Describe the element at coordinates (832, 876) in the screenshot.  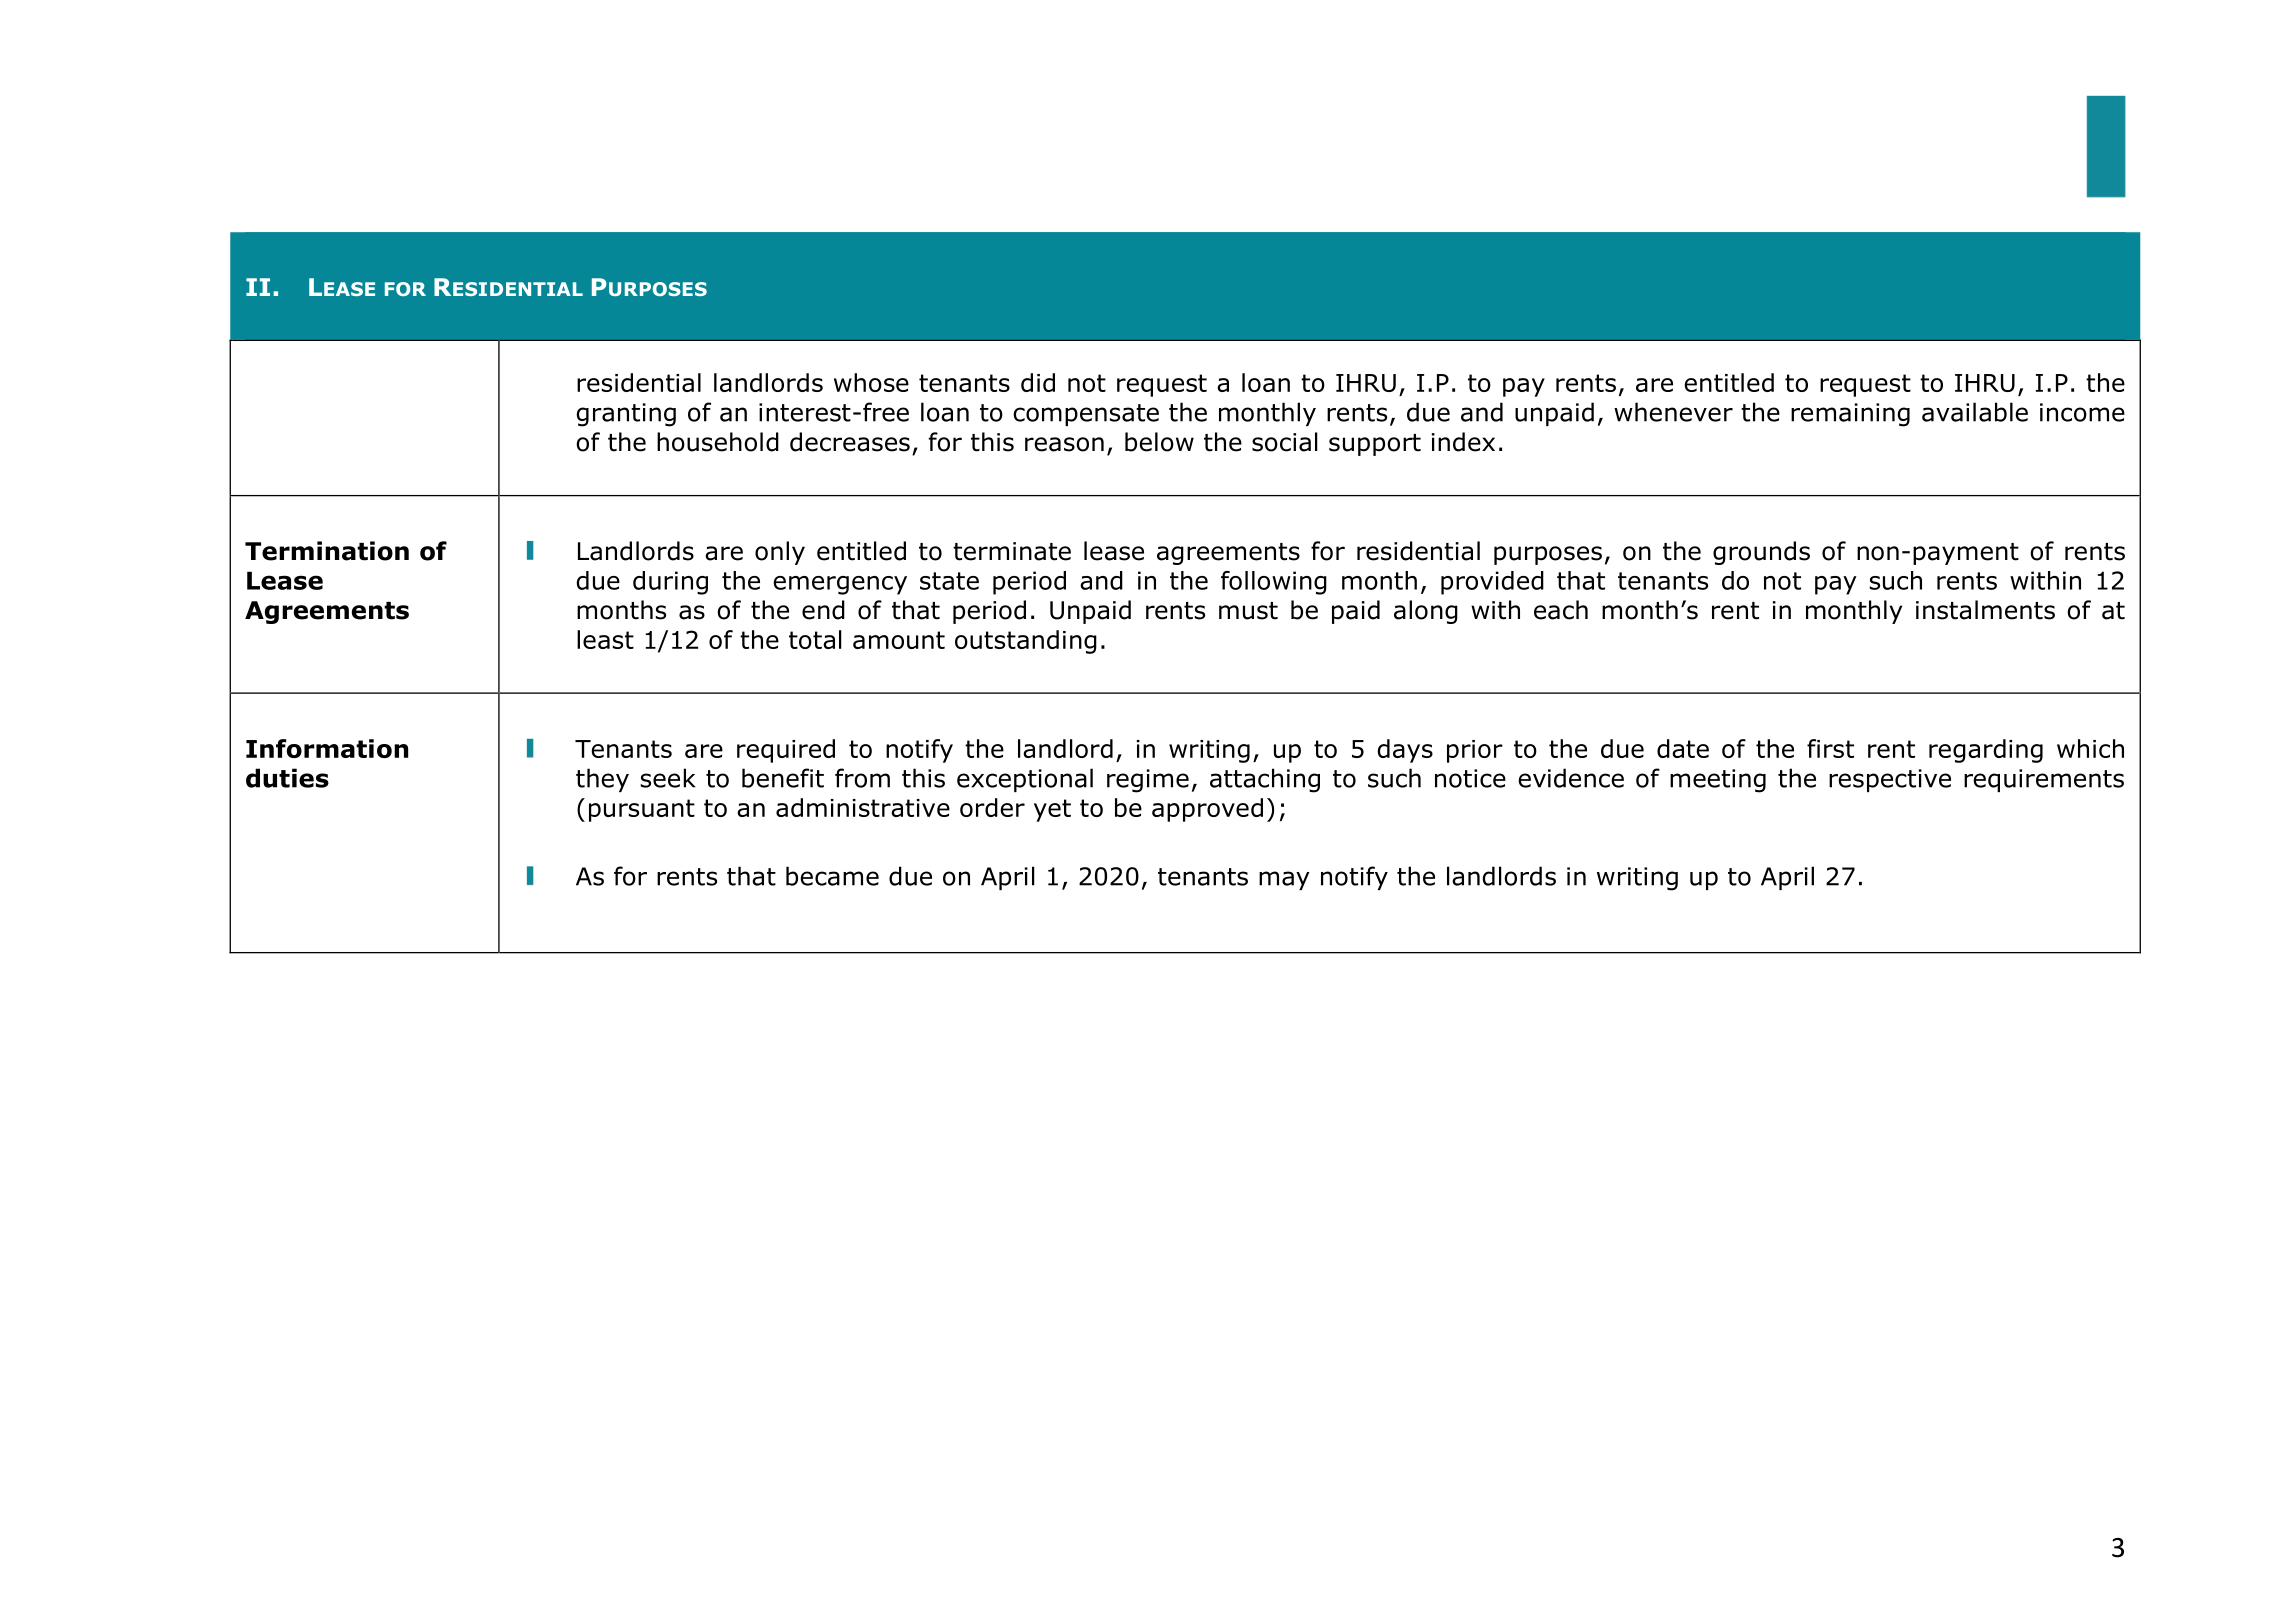
I see `became` at that location.
